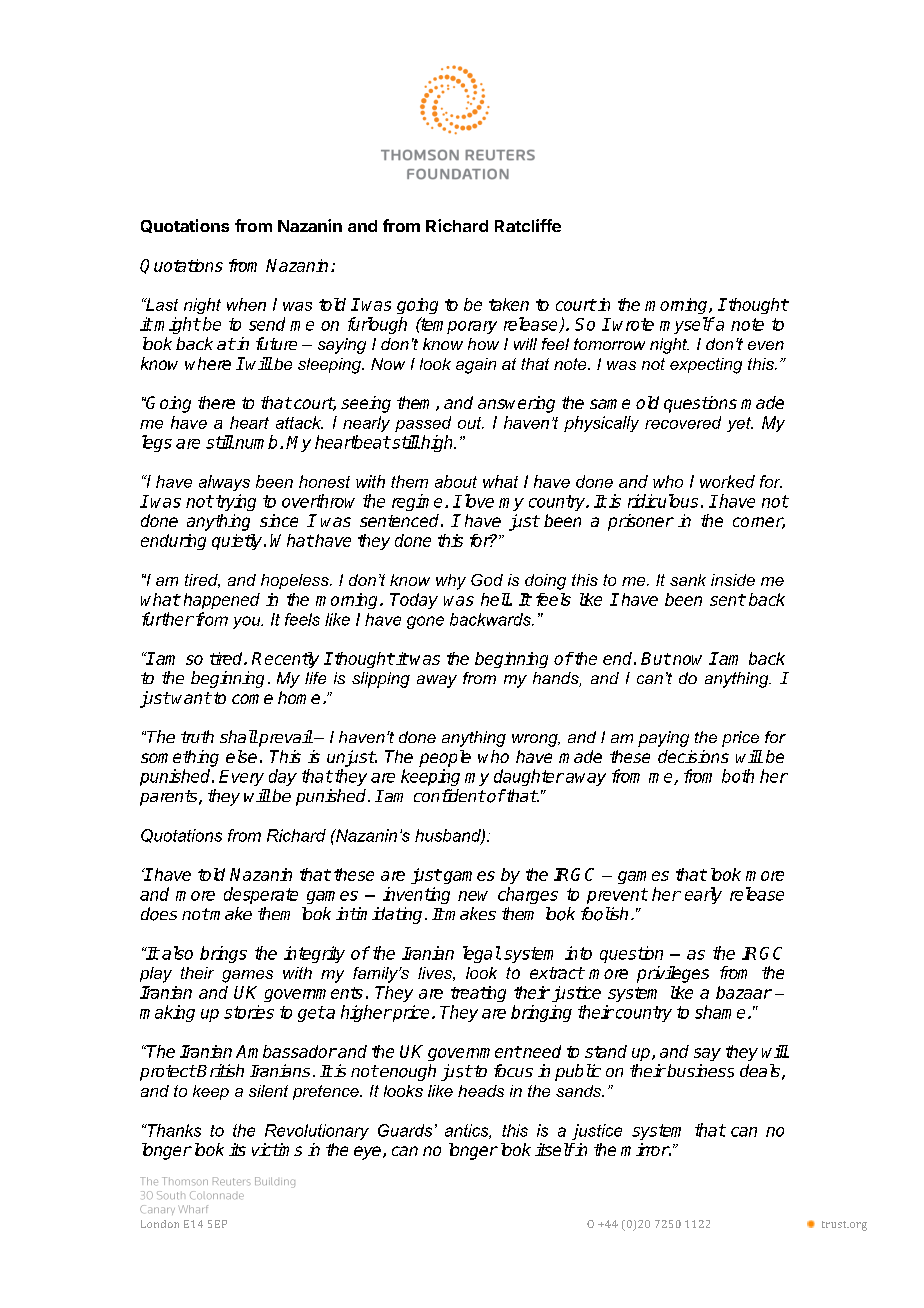  I want to click on itself, so click(554, 1149).
